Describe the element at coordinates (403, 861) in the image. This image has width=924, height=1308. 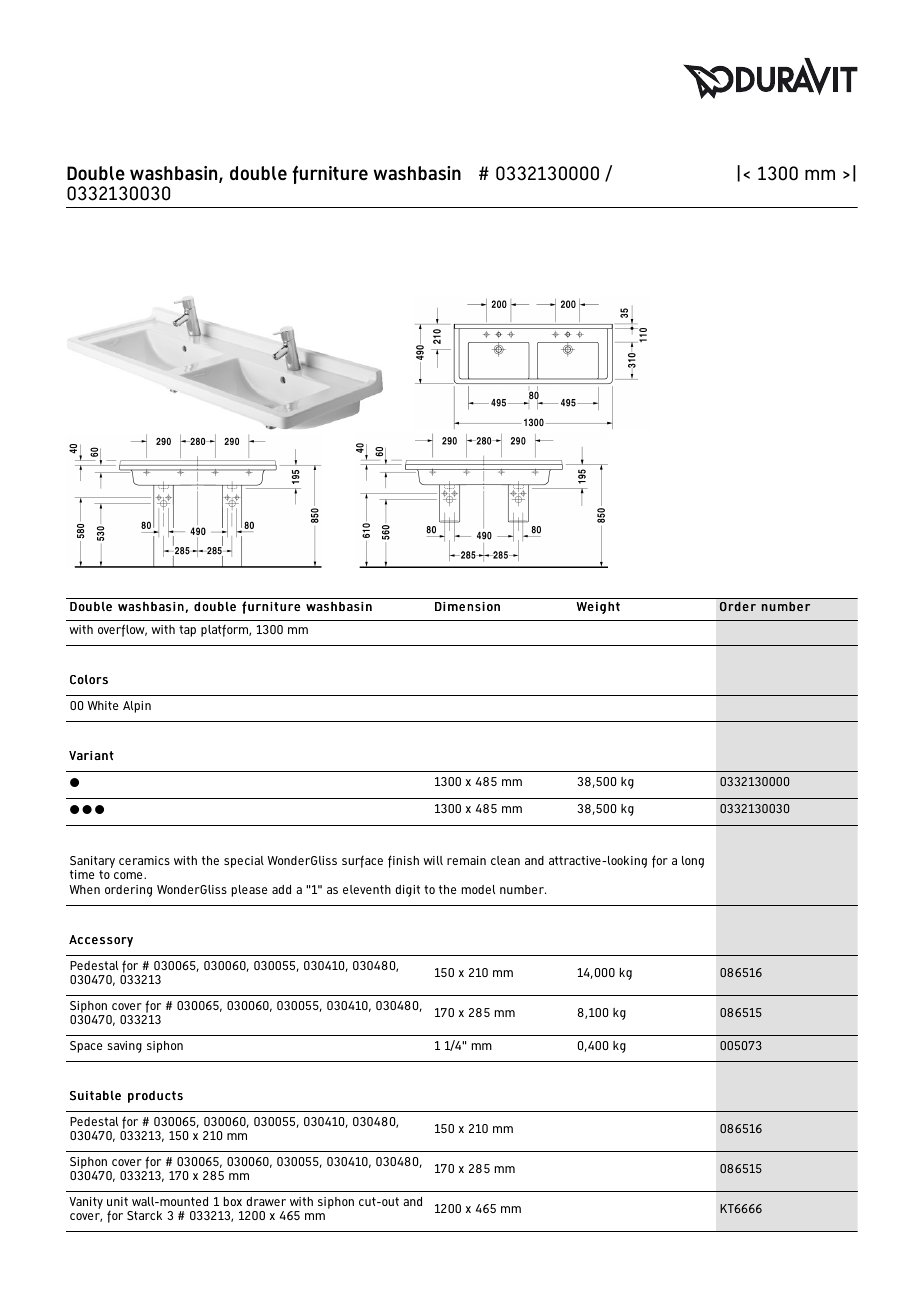
I see `finish` at that location.
